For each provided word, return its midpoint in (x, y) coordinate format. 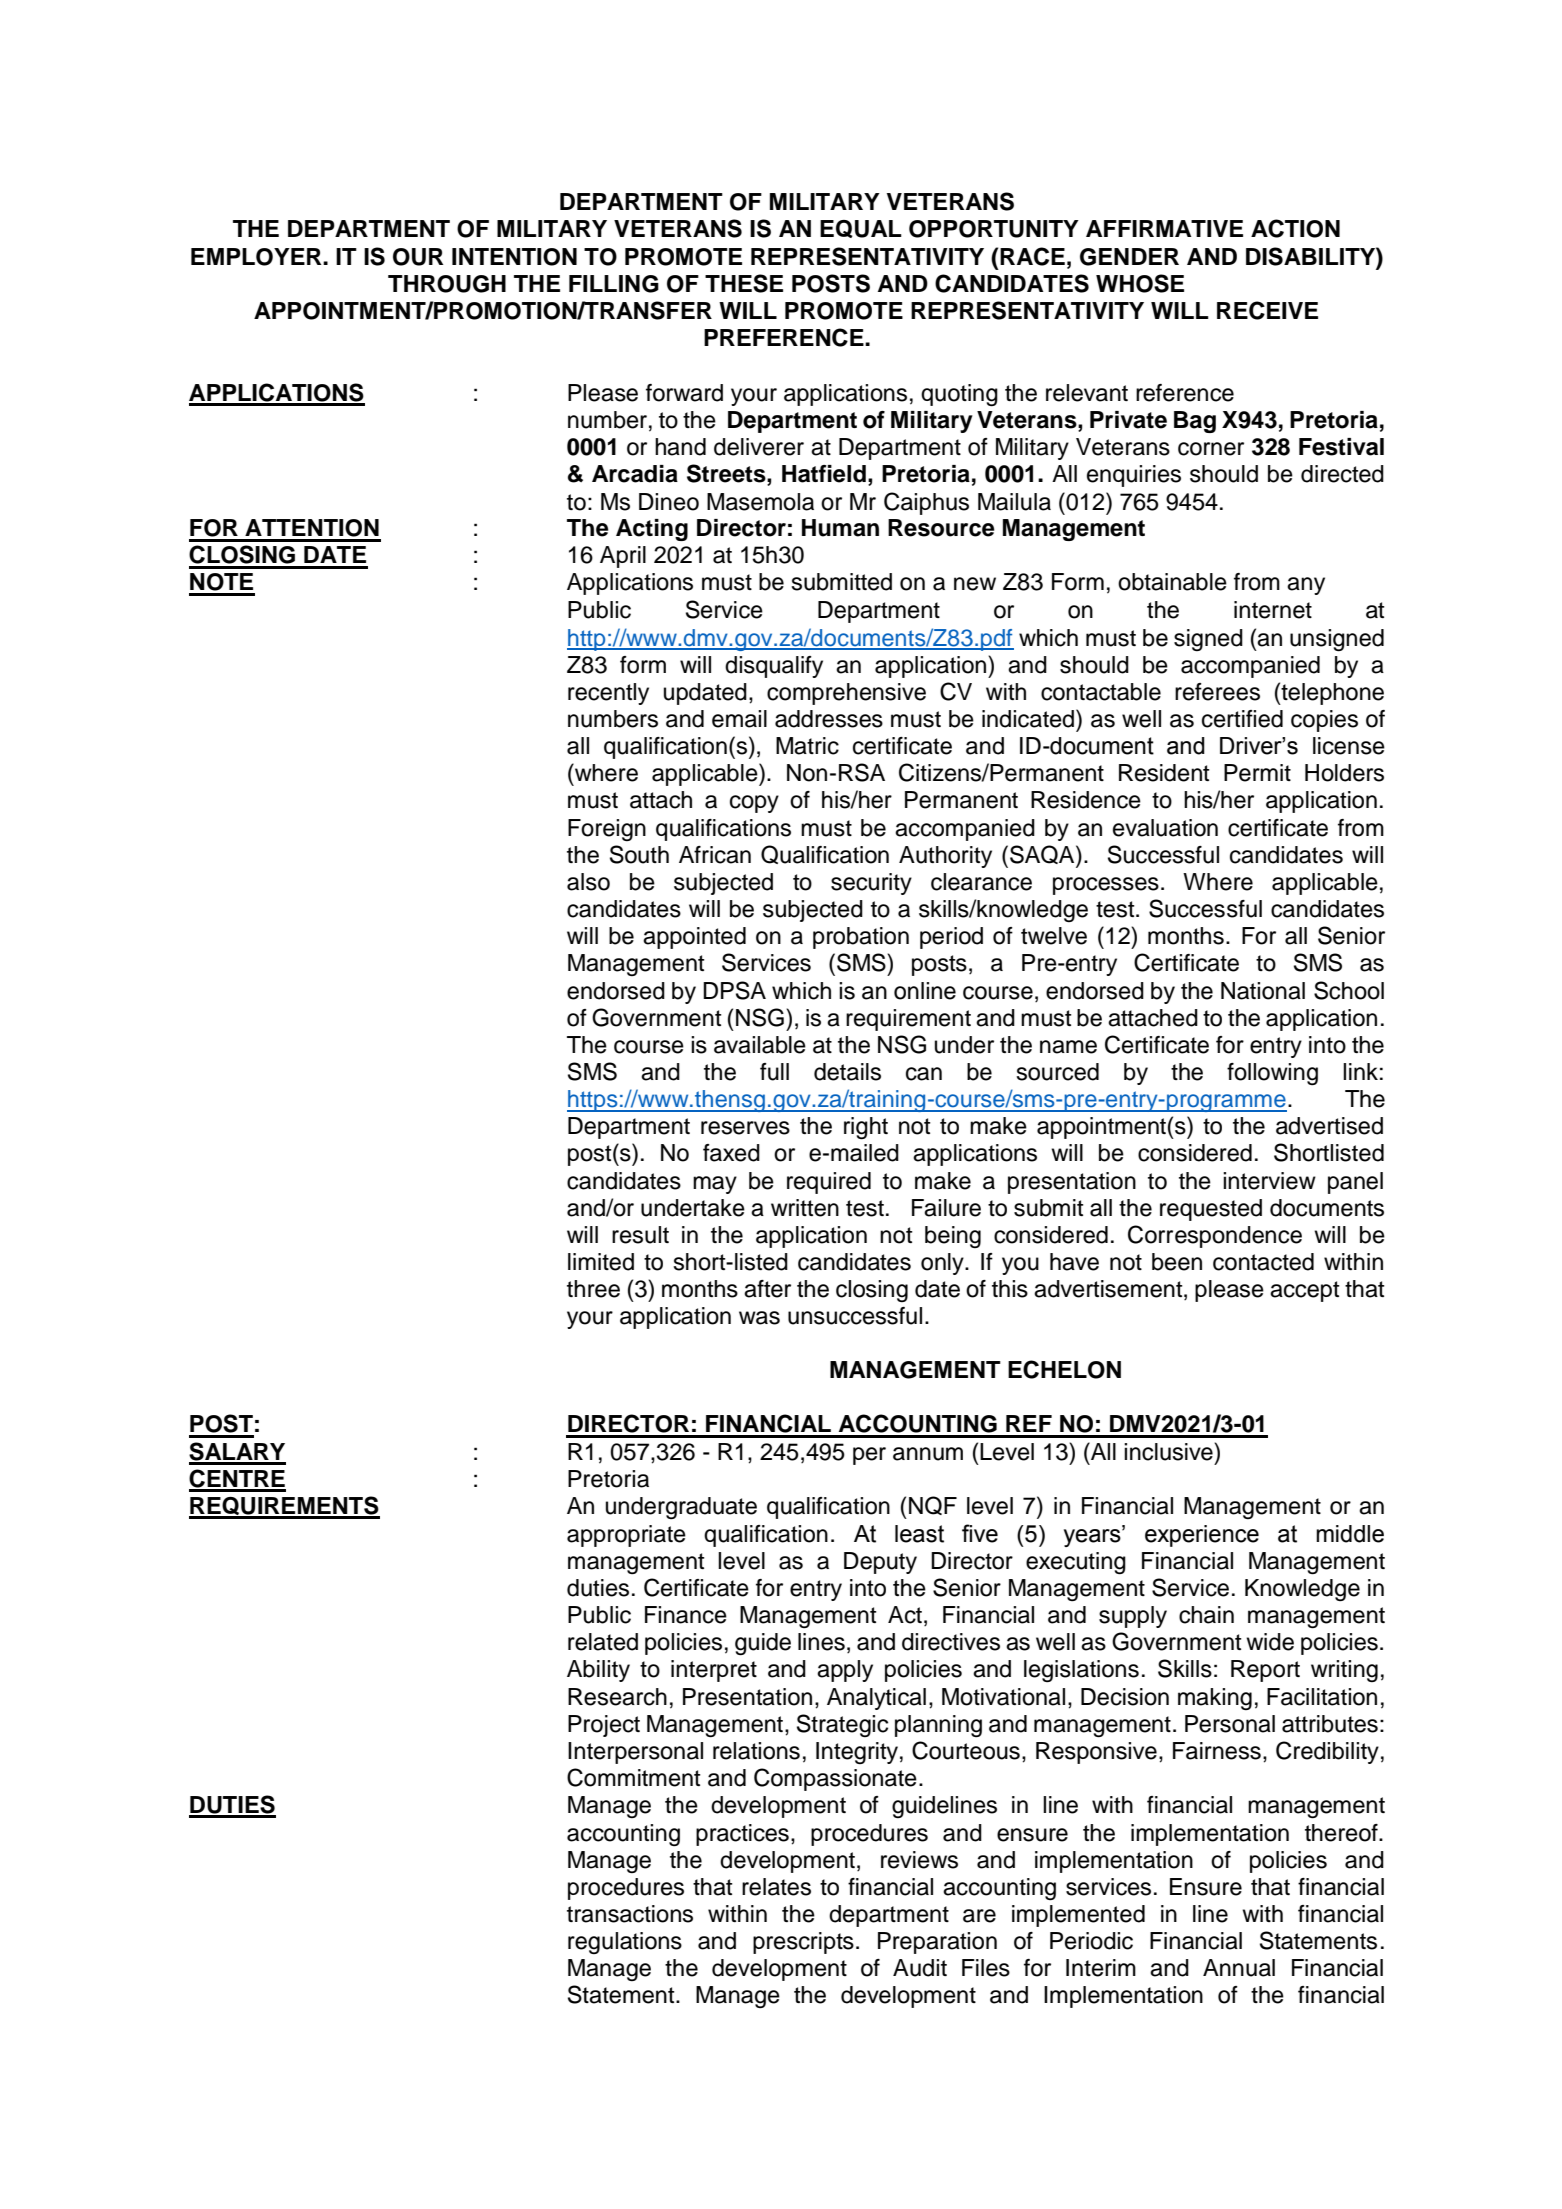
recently (608, 694)
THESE (744, 283)
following (1272, 1074)
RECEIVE (1267, 310)
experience (1202, 1536)
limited (601, 1262)
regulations (625, 1943)
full (774, 1072)
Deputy (880, 1563)
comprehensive (846, 694)
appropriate (626, 1536)
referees (1217, 692)
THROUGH (447, 284)
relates (776, 1887)
